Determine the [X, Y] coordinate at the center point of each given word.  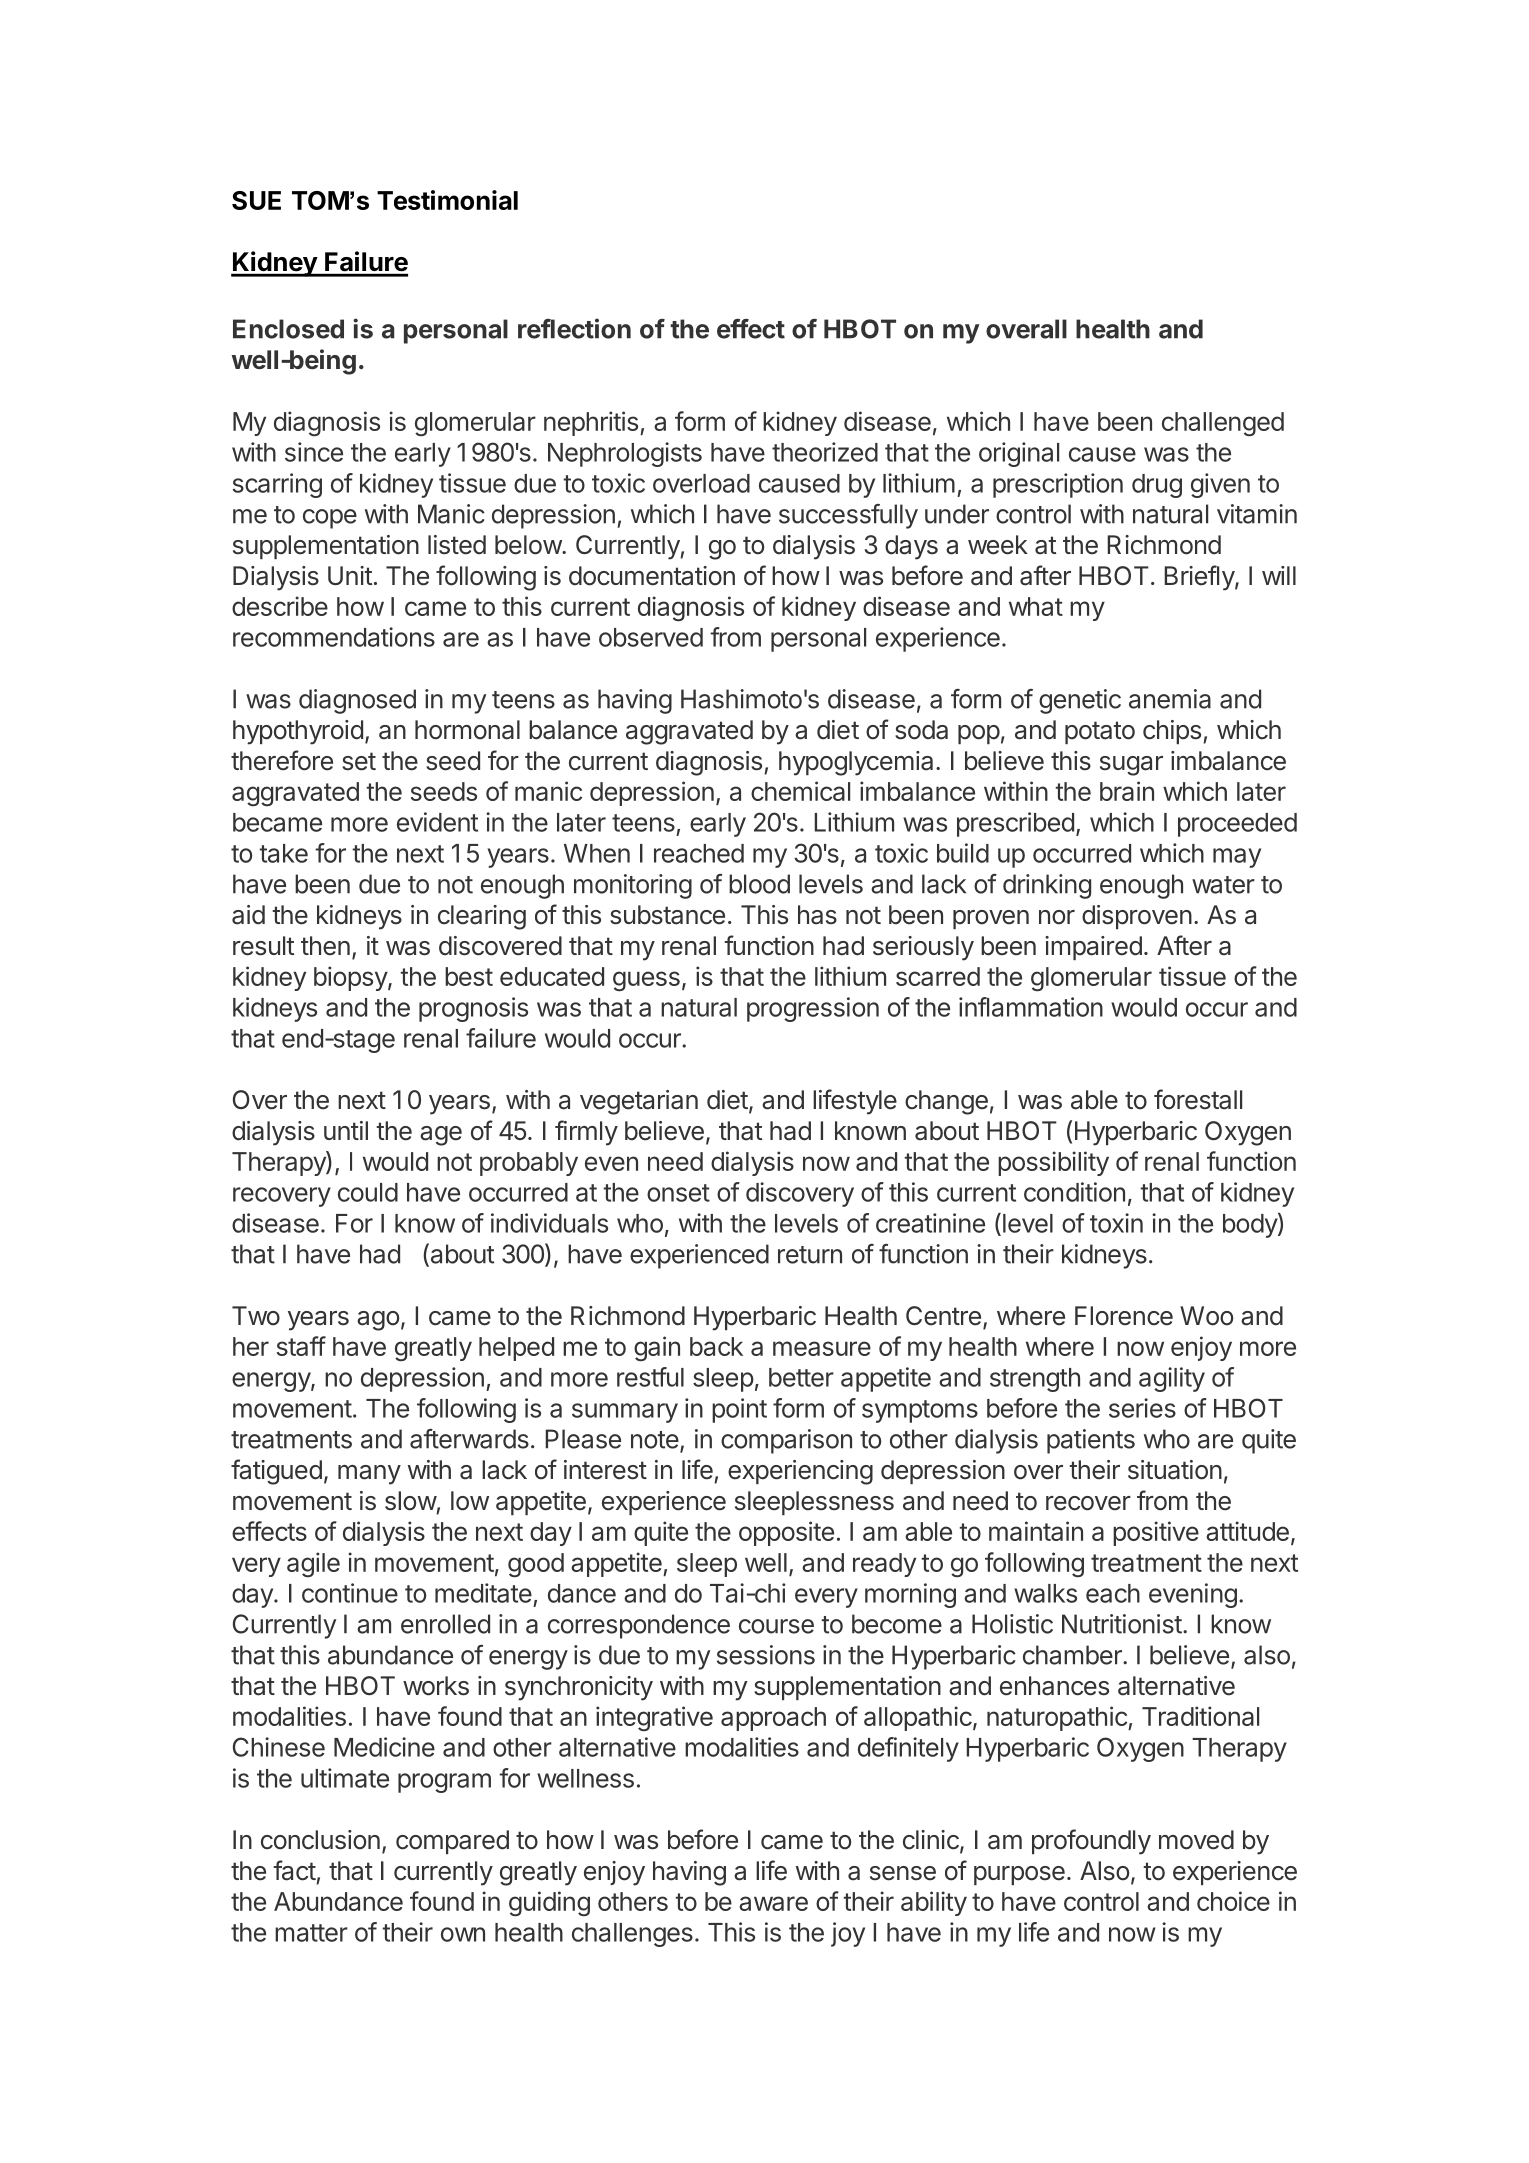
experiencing [800, 1472]
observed [651, 637]
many [369, 1475]
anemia [1170, 699]
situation [1175, 1470]
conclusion [320, 1840]
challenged [1223, 424]
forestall [1198, 1099]
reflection [574, 328]
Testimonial [447, 200]
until [346, 1130]
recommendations [334, 637]
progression [813, 1009]
